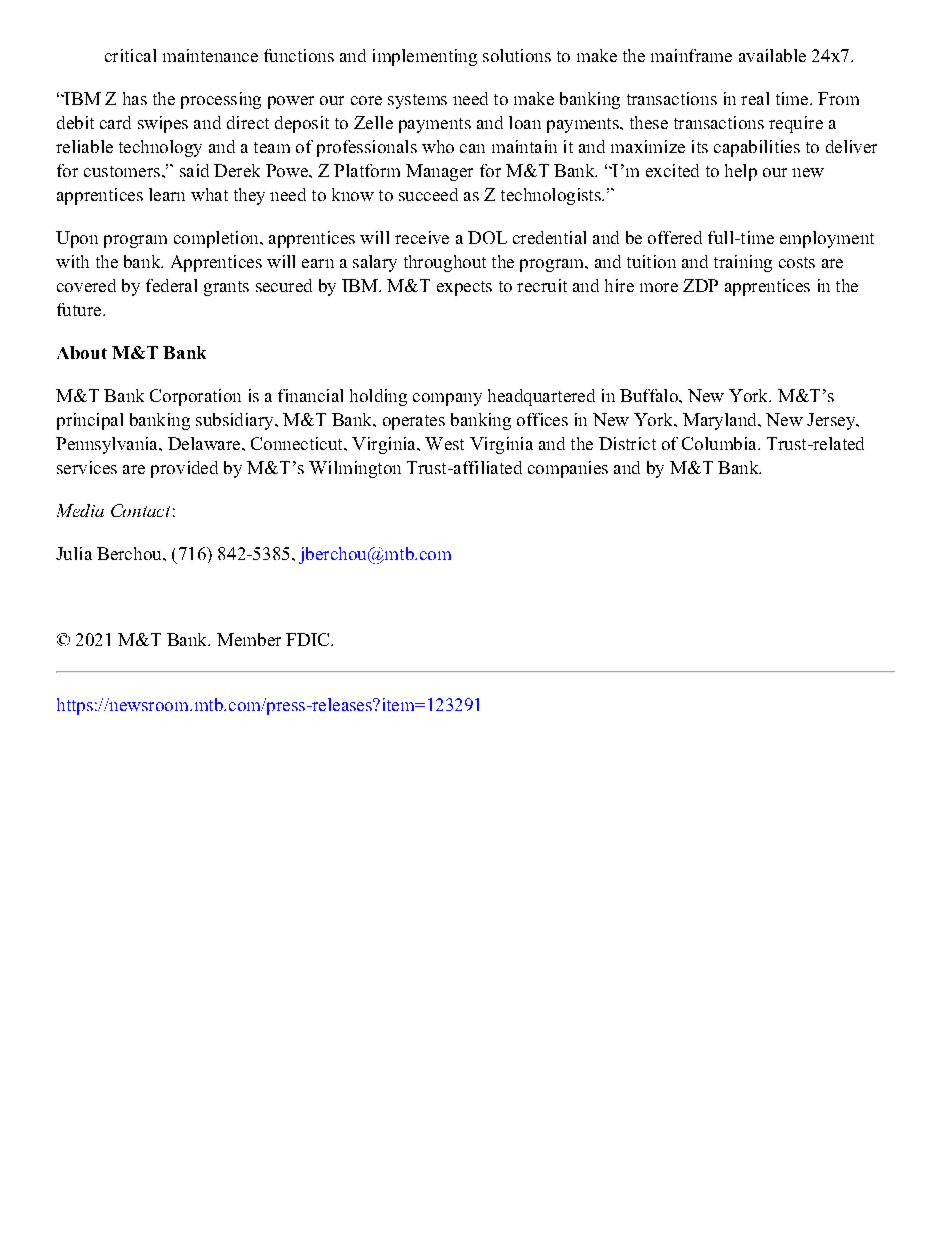  Describe the element at coordinates (249, 639) in the document. I see `Member` at that location.
